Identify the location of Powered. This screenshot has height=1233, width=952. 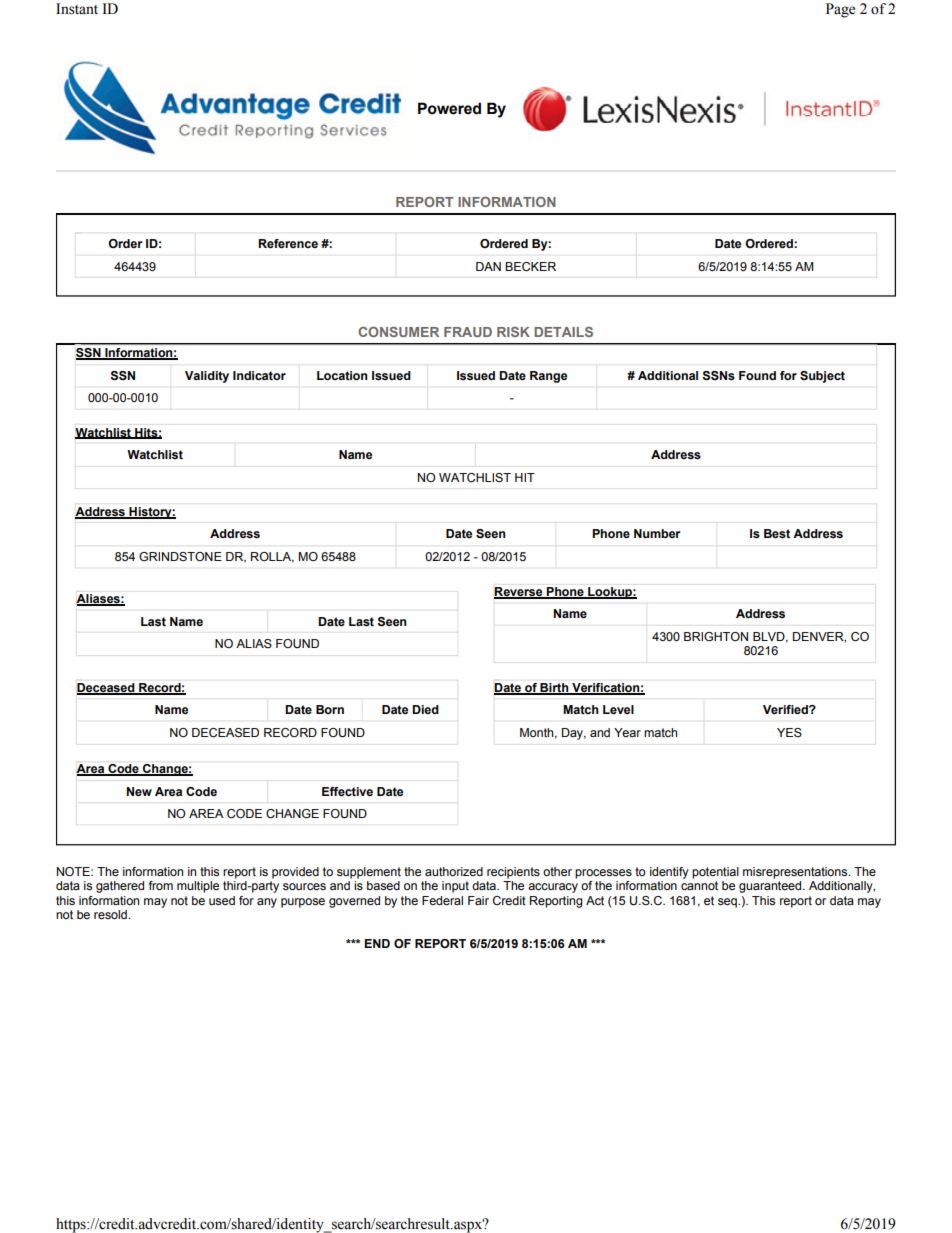
(449, 108).
